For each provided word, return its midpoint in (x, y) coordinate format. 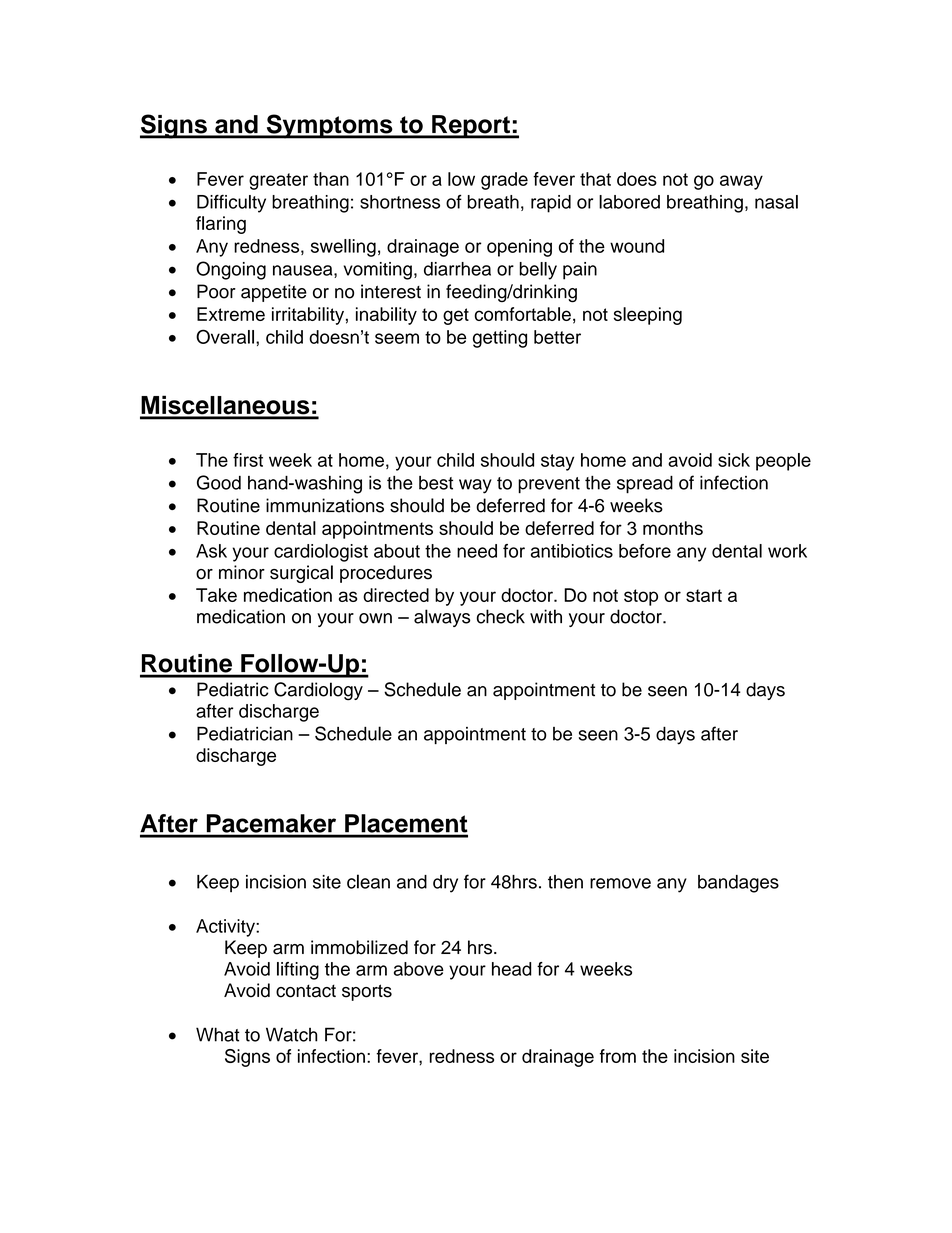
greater (278, 181)
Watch (291, 1034)
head (512, 969)
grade (504, 181)
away (741, 182)
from (618, 1056)
